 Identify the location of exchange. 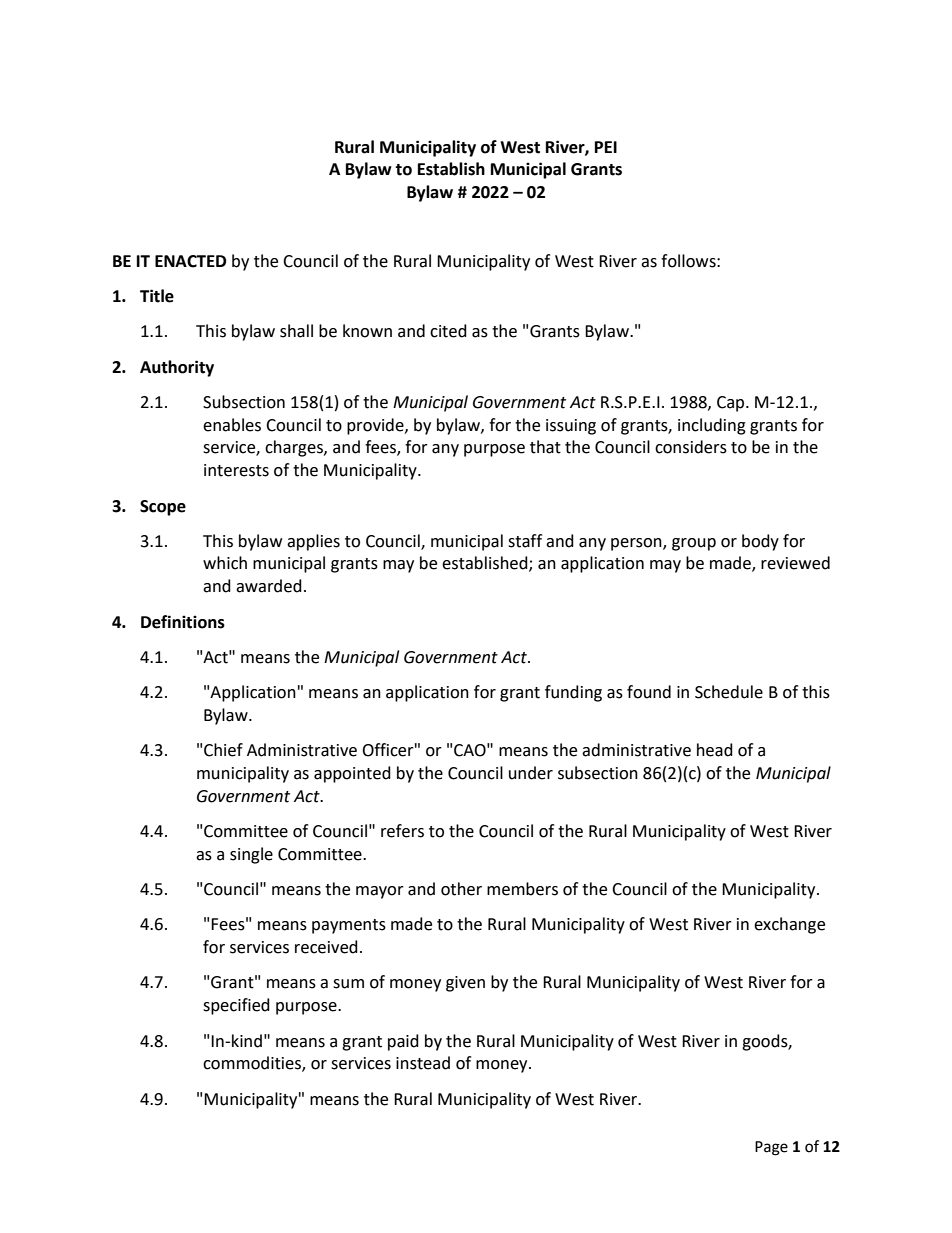
(789, 925).
